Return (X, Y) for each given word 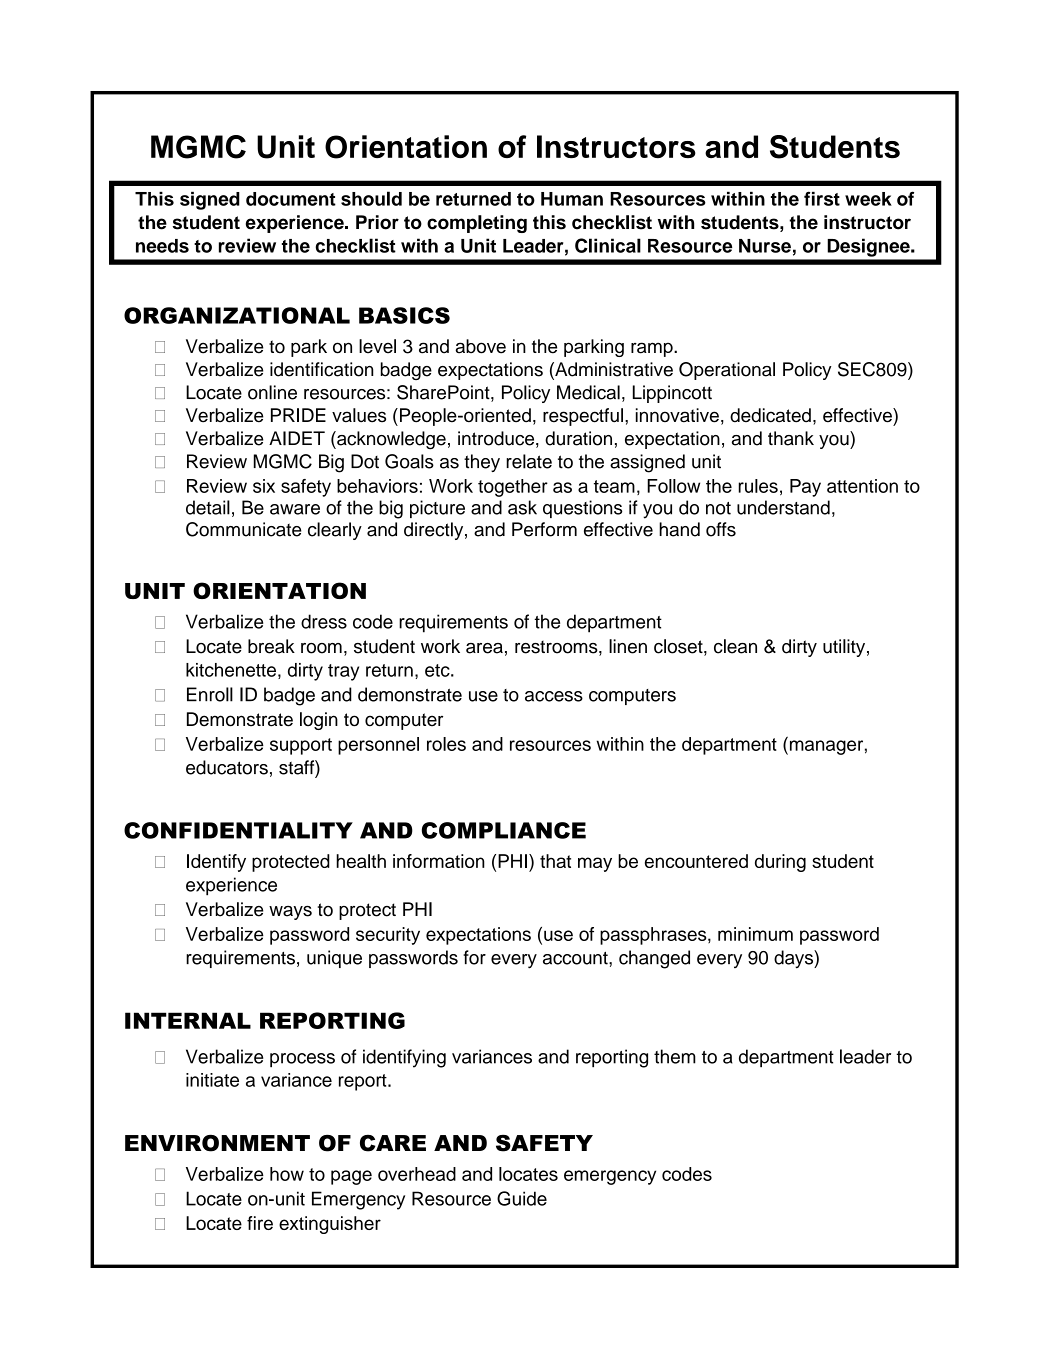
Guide (522, 1198)
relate (529, 461)
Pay (805, 488)
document (291, 199)
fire (260, 1223)
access (554, 696)
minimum (755, 934)
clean (735, 646)
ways (290, 913)
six (264, 486)
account (576, 958)
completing (477, 224)
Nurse (765, 246)
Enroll (210, 694)
